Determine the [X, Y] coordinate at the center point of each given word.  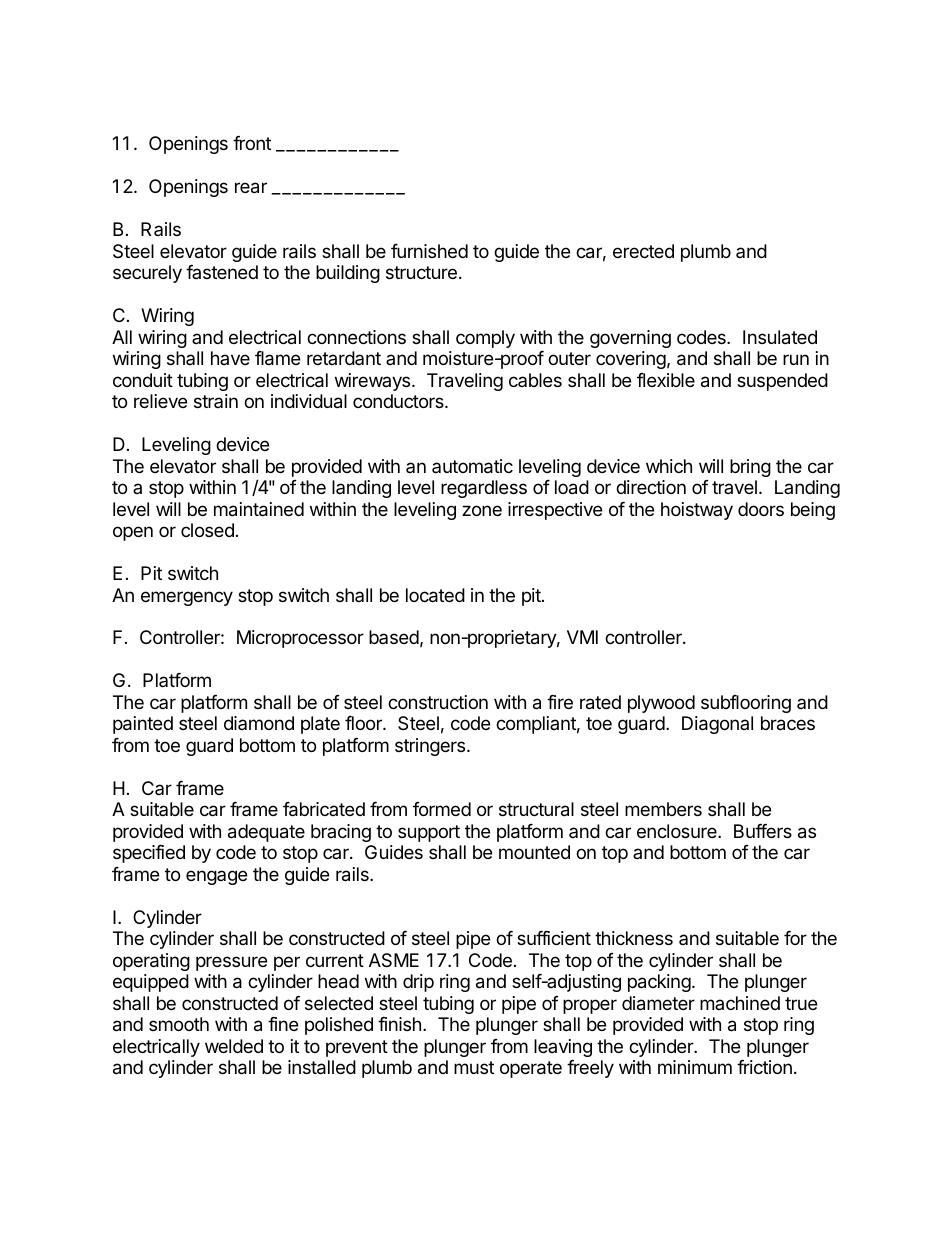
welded [234, 1046]
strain [216, 401]
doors [761, 509]
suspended [782, 382]
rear [251, 188]
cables [535, 380]
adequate [266, 833]
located [435, 595]
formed [442, 809]
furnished [429, 251]
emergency [187, 598]
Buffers [763, 831]
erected [643, 251]
